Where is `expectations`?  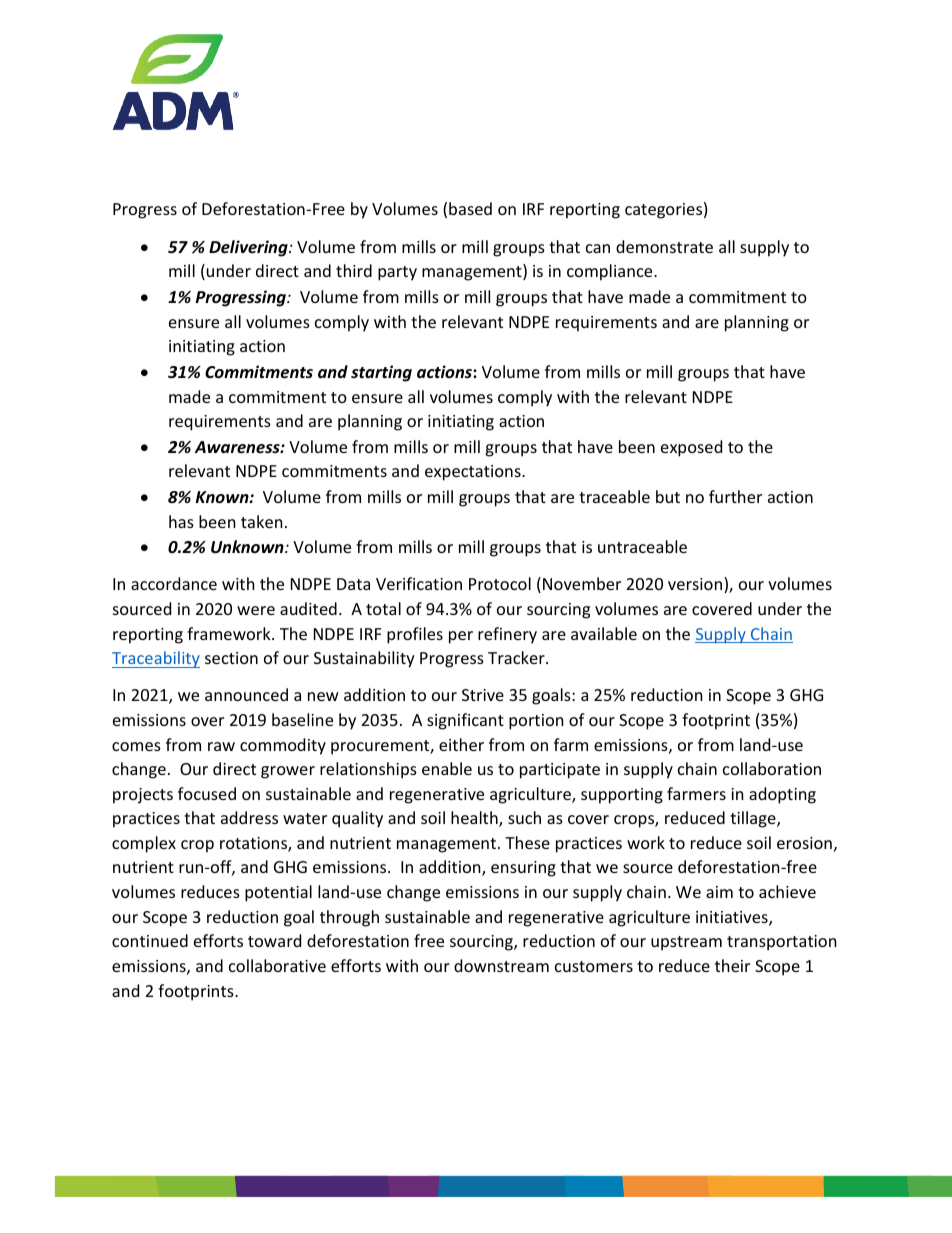 expectations is located at coordinates (474, 473).
